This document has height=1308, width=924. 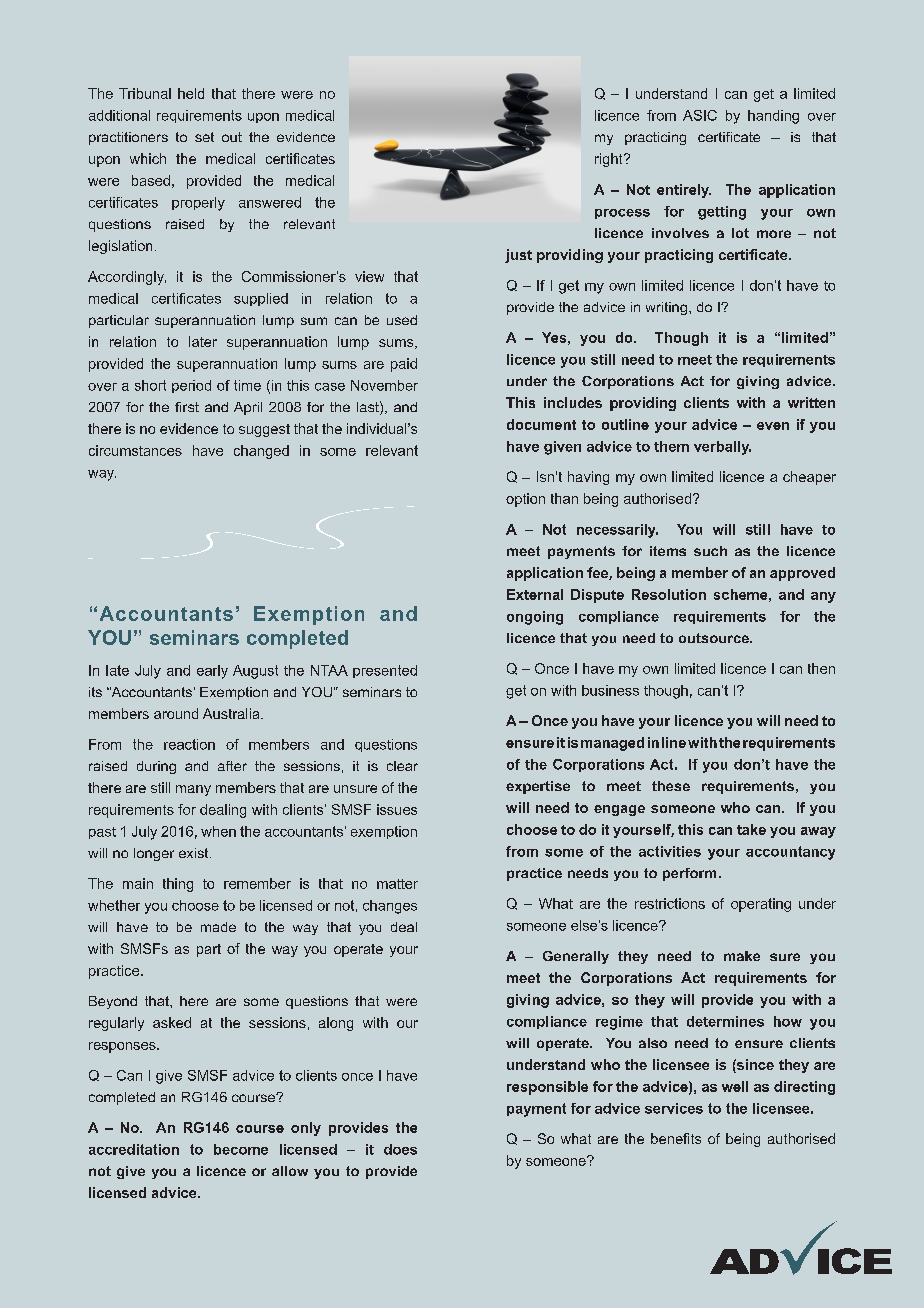 What do you see at coordinates (241, 1149) in the document?
I see `become` at bounding box center [241, 1149].
